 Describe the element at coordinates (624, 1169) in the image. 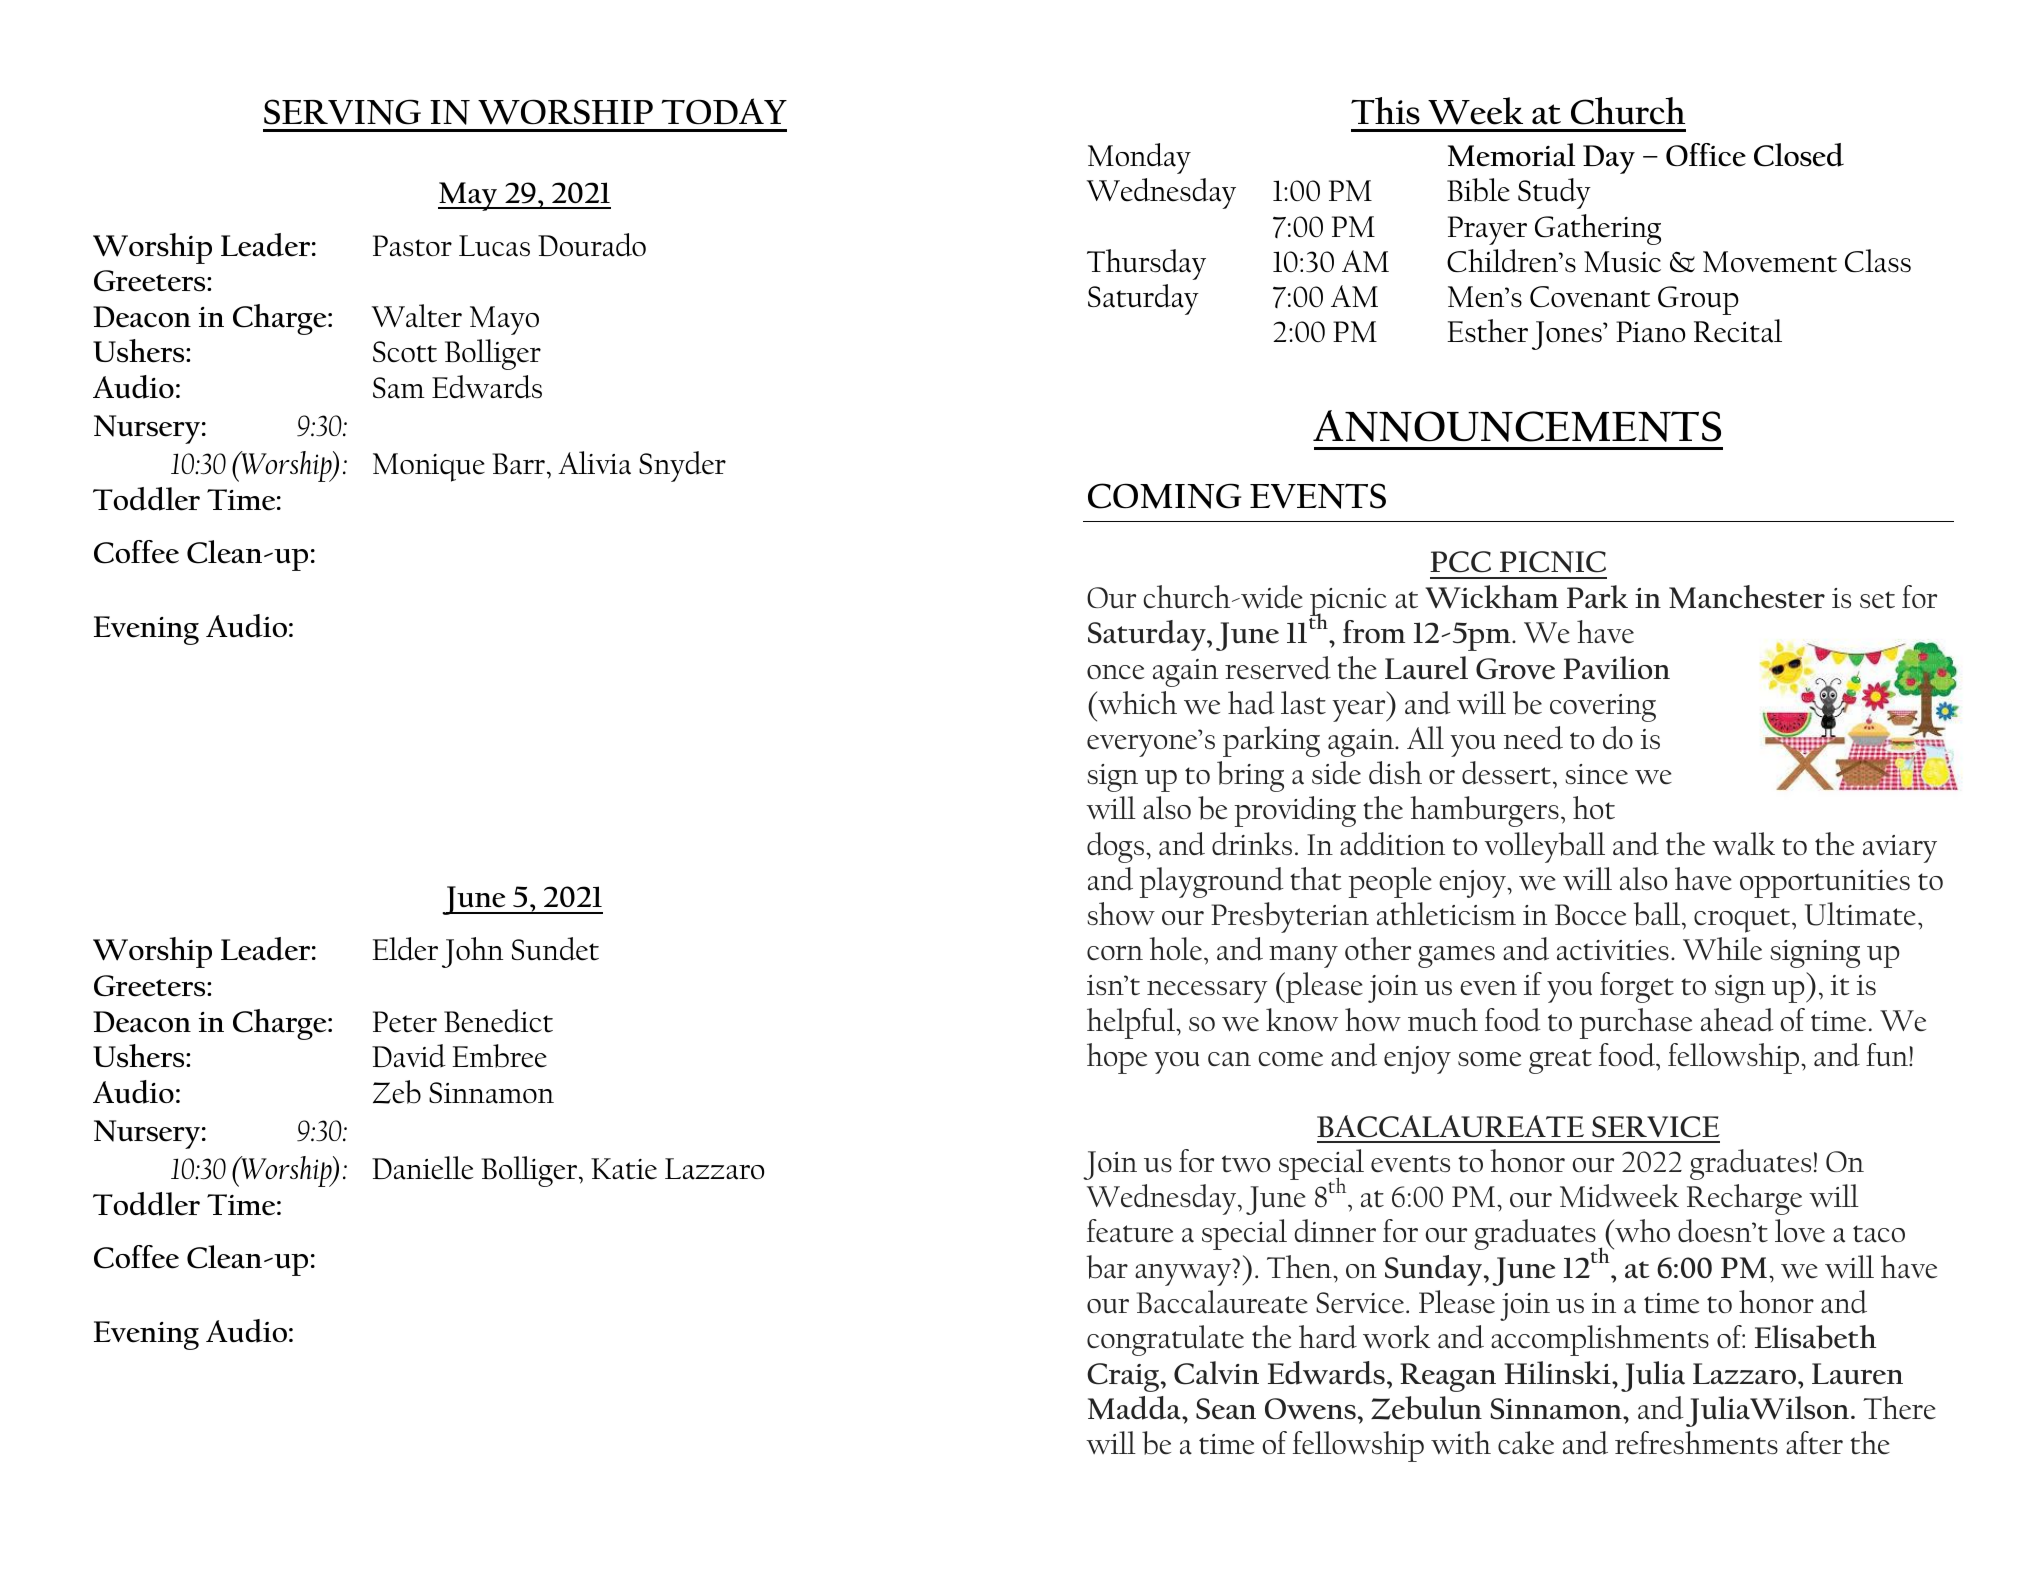

I see `Katie` at that location.
